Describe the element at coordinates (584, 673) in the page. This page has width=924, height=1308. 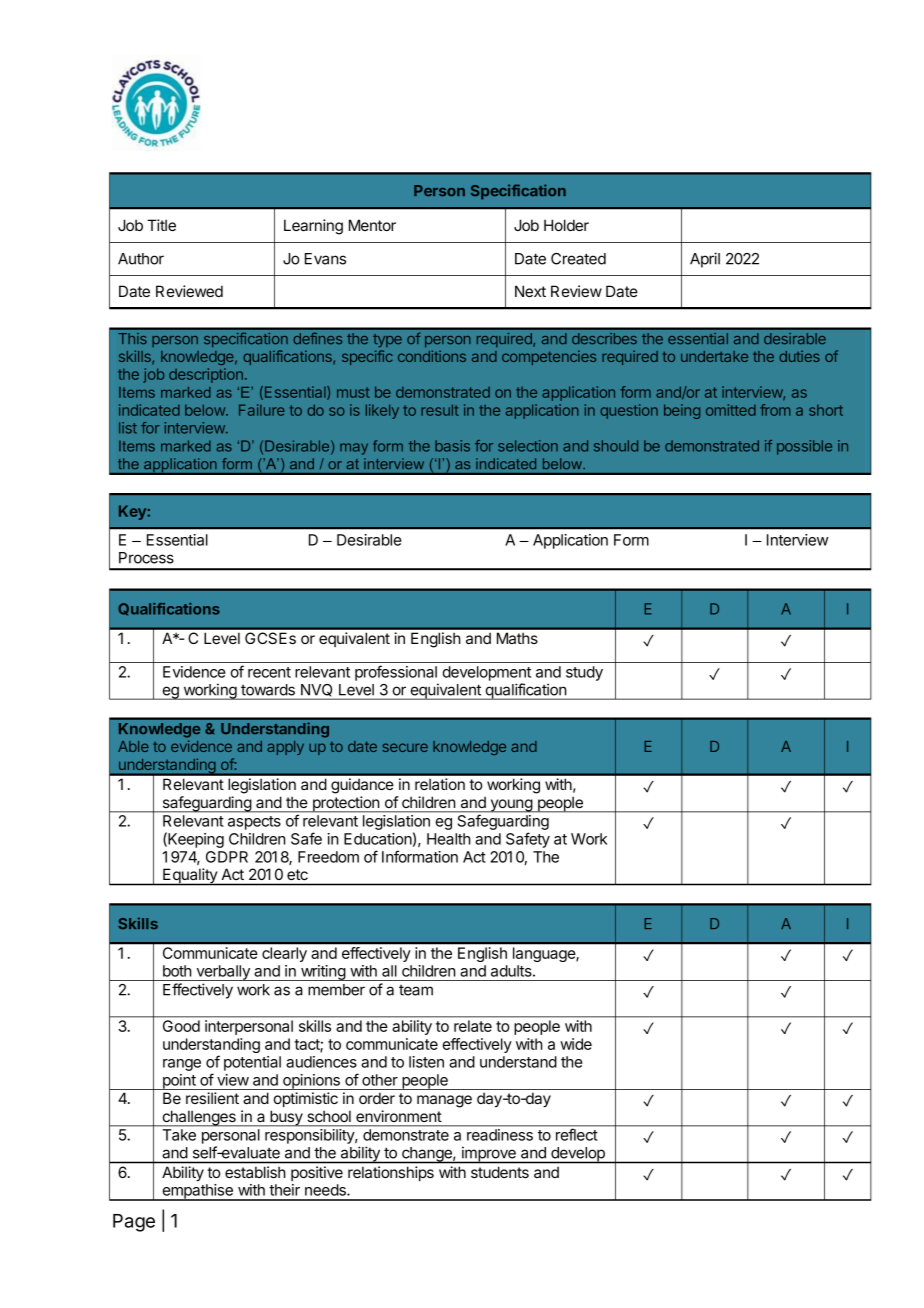
I see `study` at that location.
